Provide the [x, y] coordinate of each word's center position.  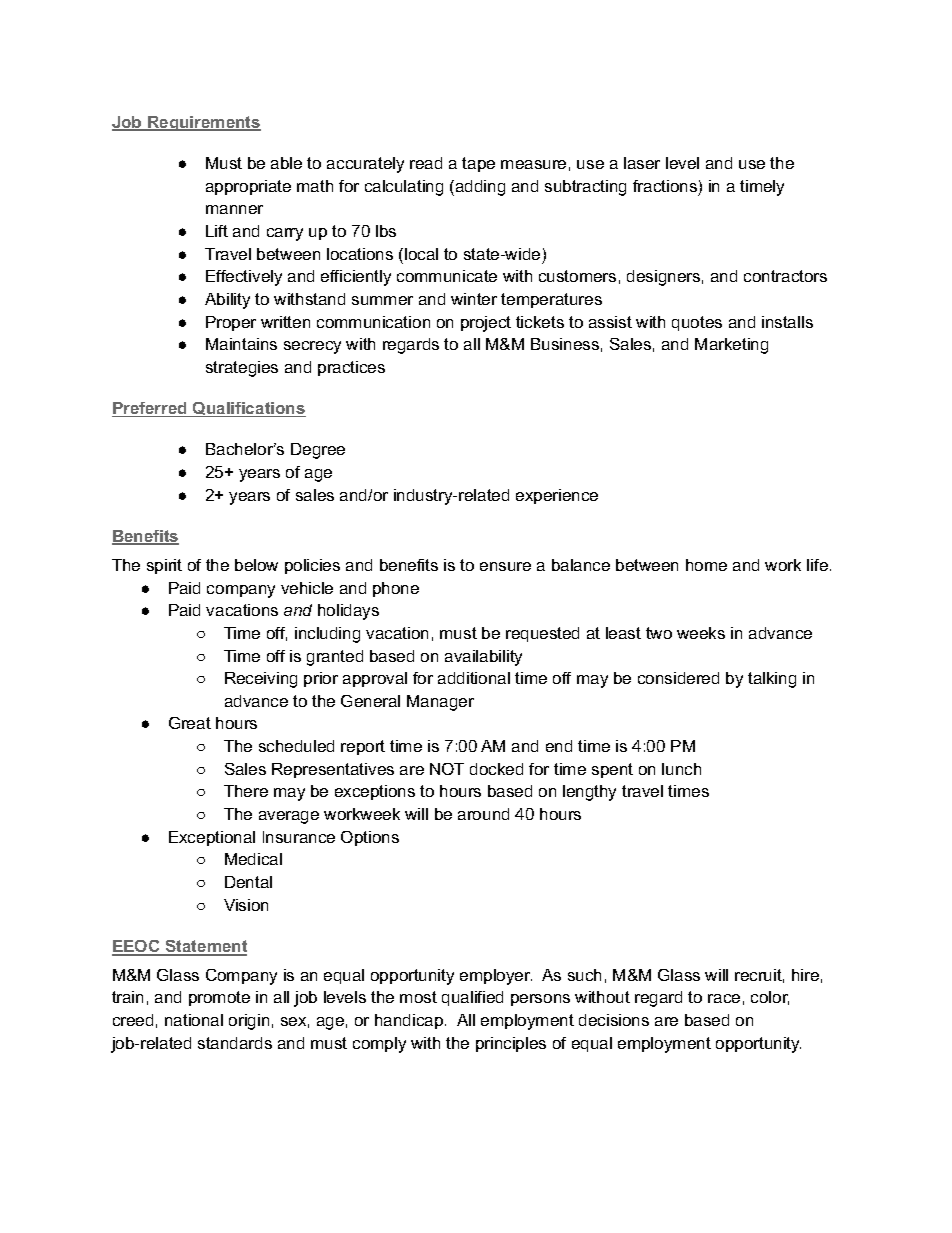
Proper [231, 323]
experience [557, 496]
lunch [681, 769]
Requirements [203, 123]
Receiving [261, 680]
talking [772, 680]
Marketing [731, 346]
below [256, 565]
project [486, 324]
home [706, 565]
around [483, 814]
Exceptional [212, 838]
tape [478, 164]
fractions [665, 186]
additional [474, 678]
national [194, 1020]
